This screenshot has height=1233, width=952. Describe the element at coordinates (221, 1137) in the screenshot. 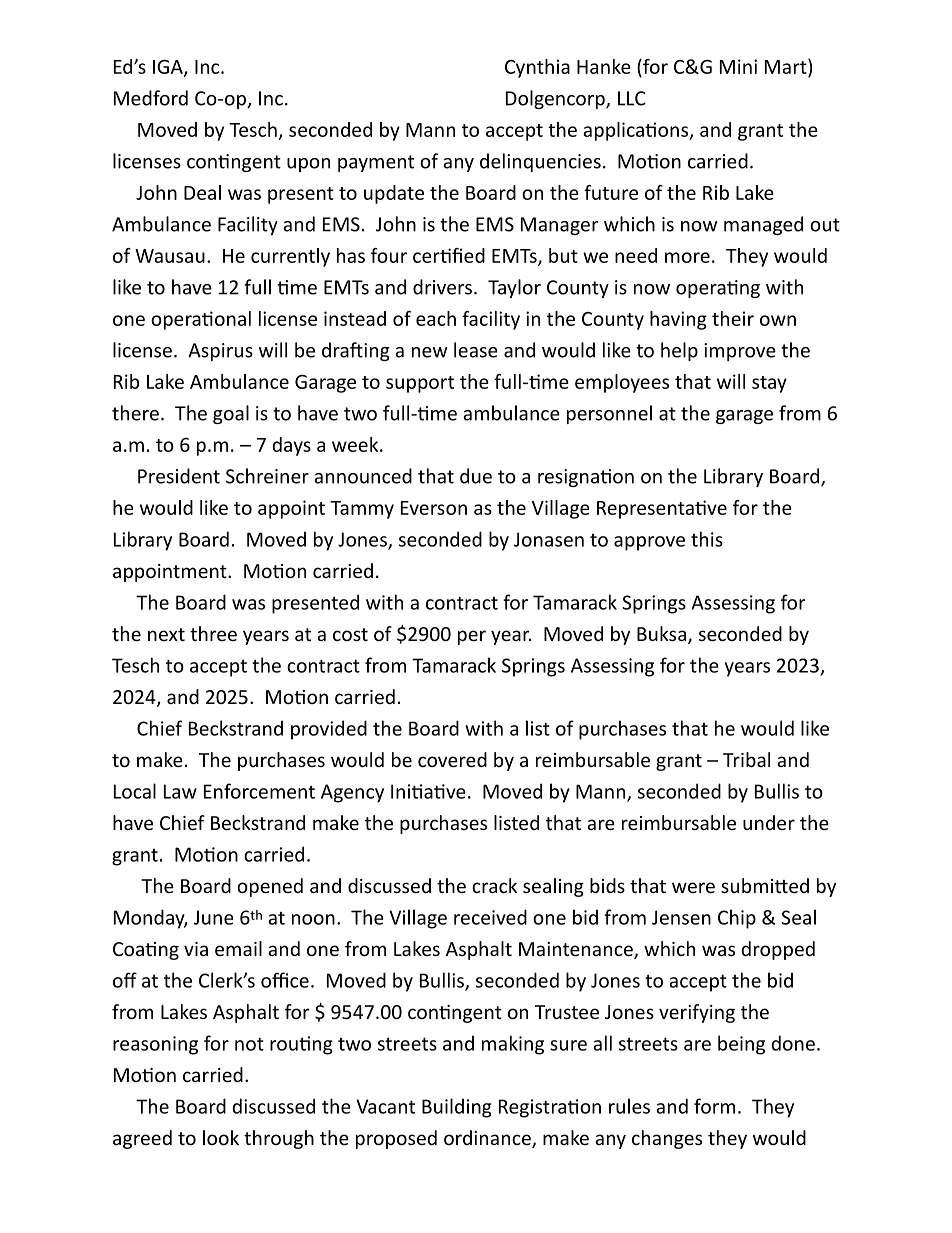

I see `look` at that location.
